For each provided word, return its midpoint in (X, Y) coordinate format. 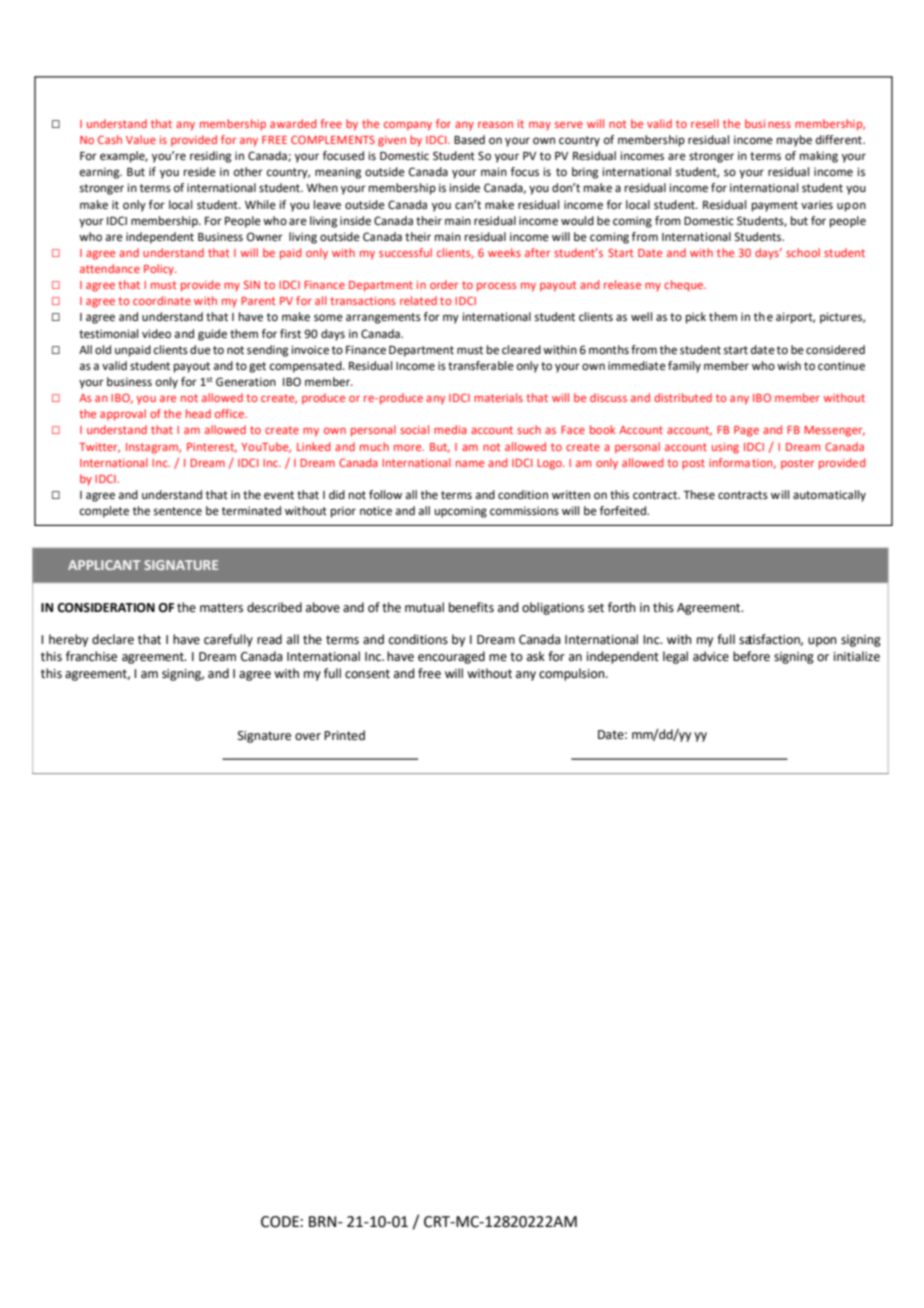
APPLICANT (104, 565)
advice (711, 656)
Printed (344, 735)
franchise (91, 656)
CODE (280, 1222)
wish (789, 365)
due (200, 349)
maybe (794, 141)
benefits (471, 607)
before (751, 656)
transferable (481, 366)
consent (367, 674)
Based (469, 140)
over (308, 737)
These (699, 495)
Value (141, 139)
